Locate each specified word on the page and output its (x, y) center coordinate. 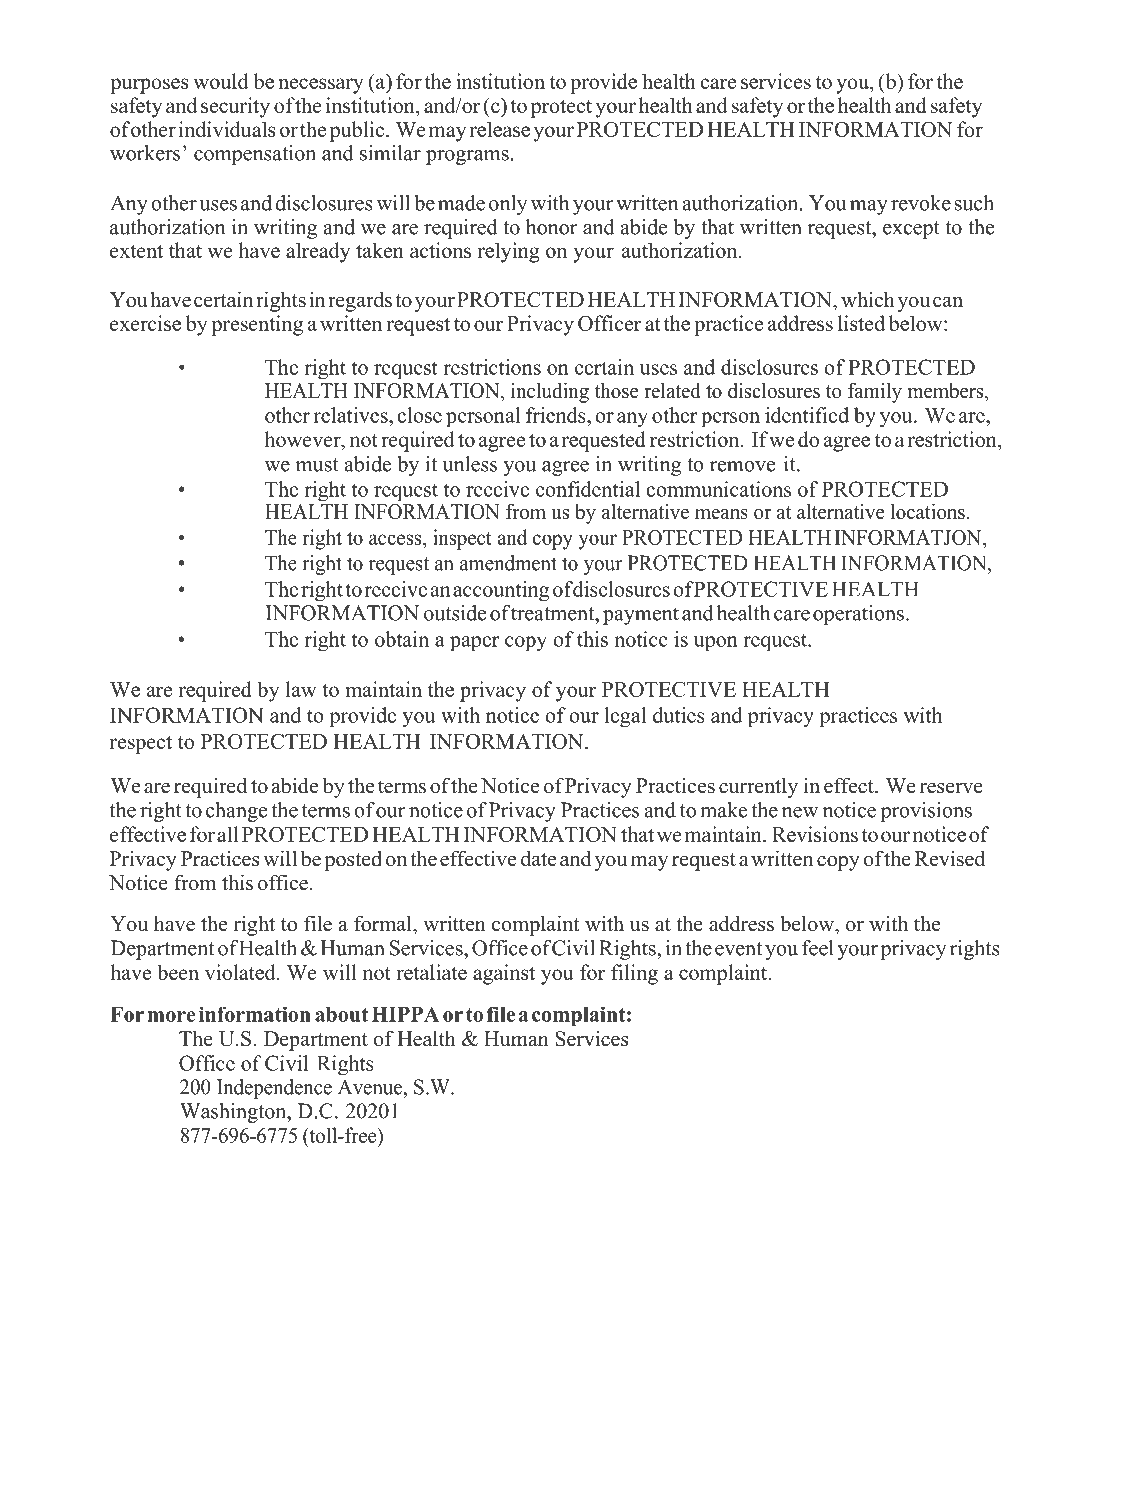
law (301, 689)
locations (928, 511)
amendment (508, 563)
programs (467, 157)
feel (818, 948)
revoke (921, 203)
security (235, 107)
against (504, 974)
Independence (274, 1089)
